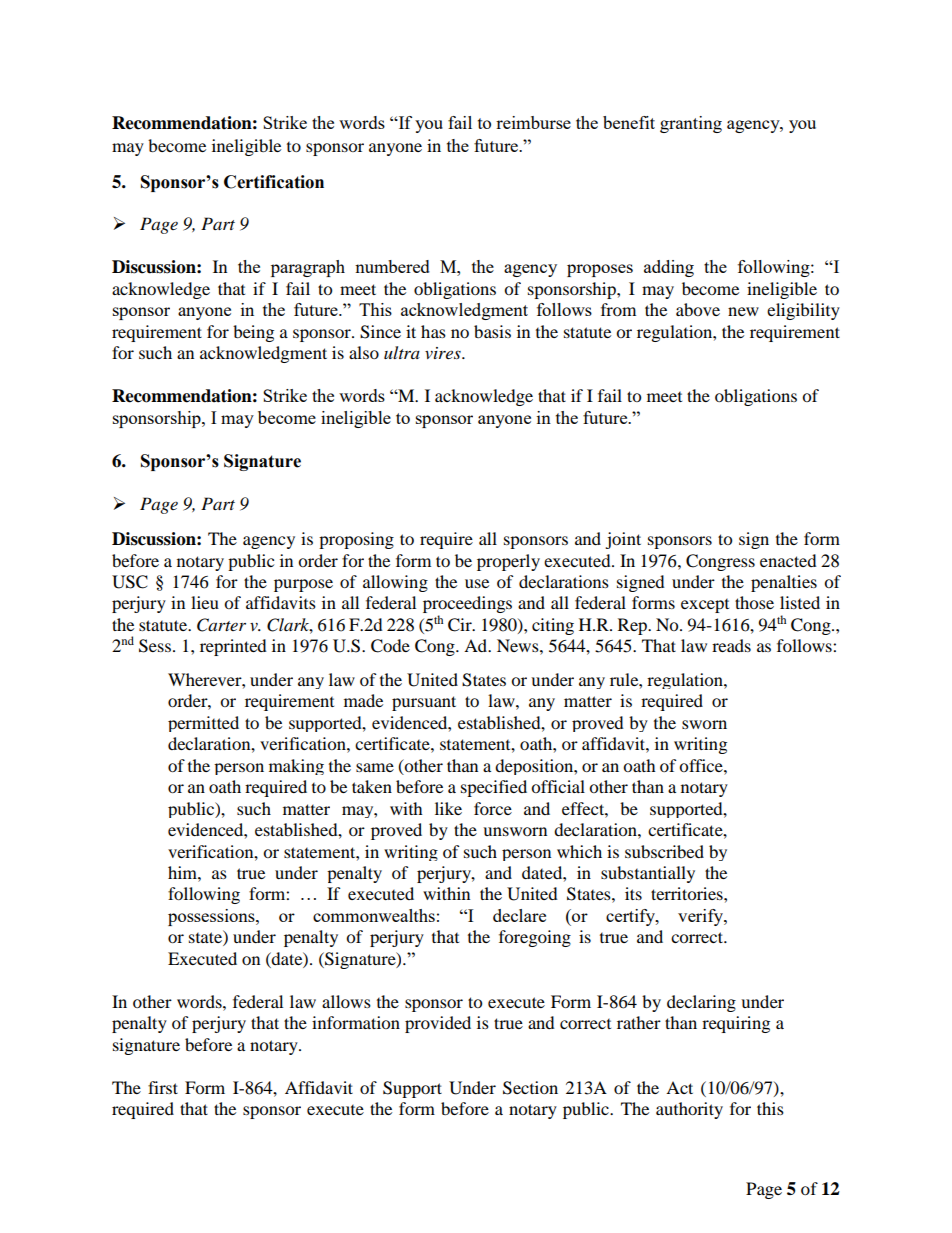 The image size is (952, 1233). I want to click on first, so click(163, 1087).
